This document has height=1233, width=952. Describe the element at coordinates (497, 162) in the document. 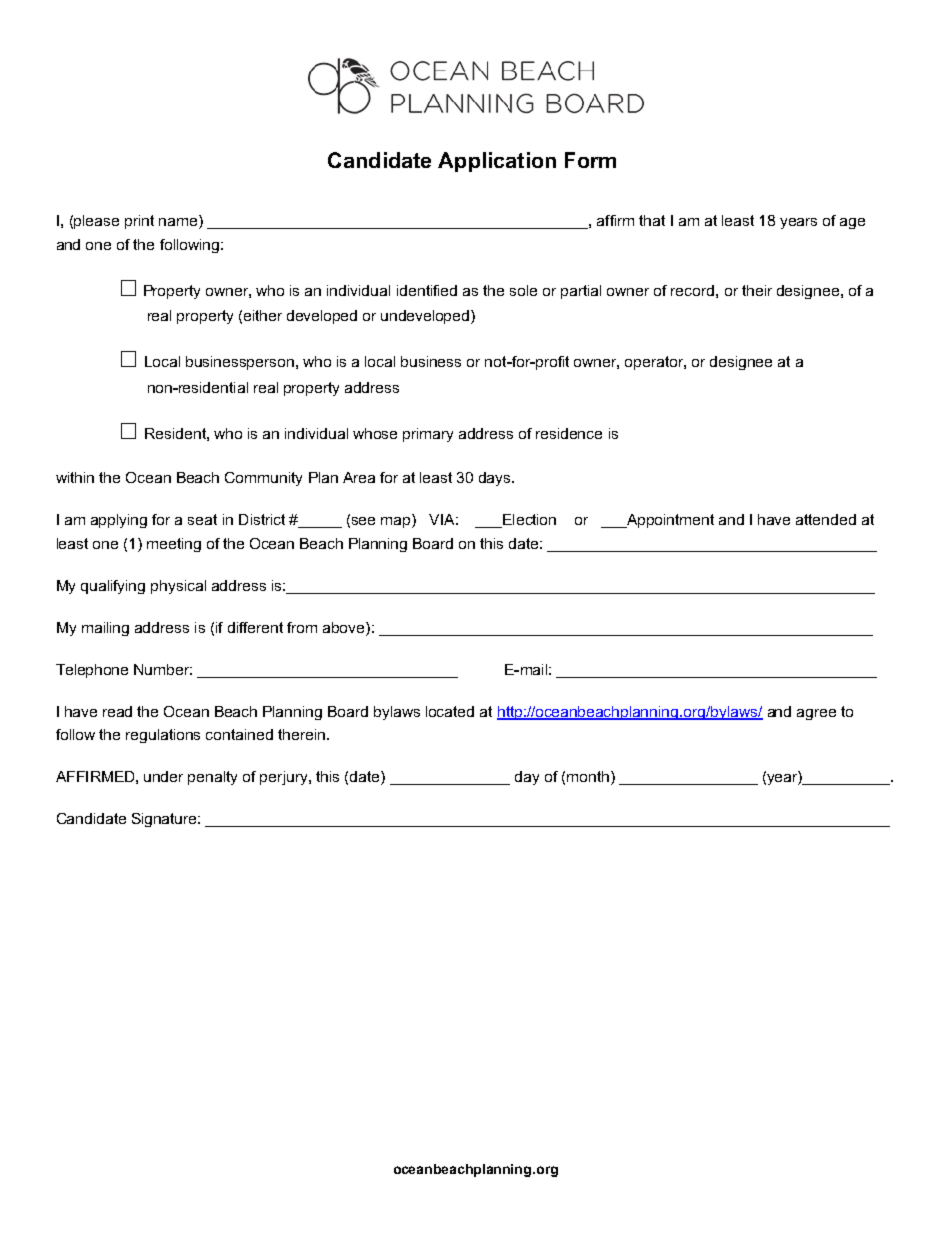

I see `Application` at that location.
